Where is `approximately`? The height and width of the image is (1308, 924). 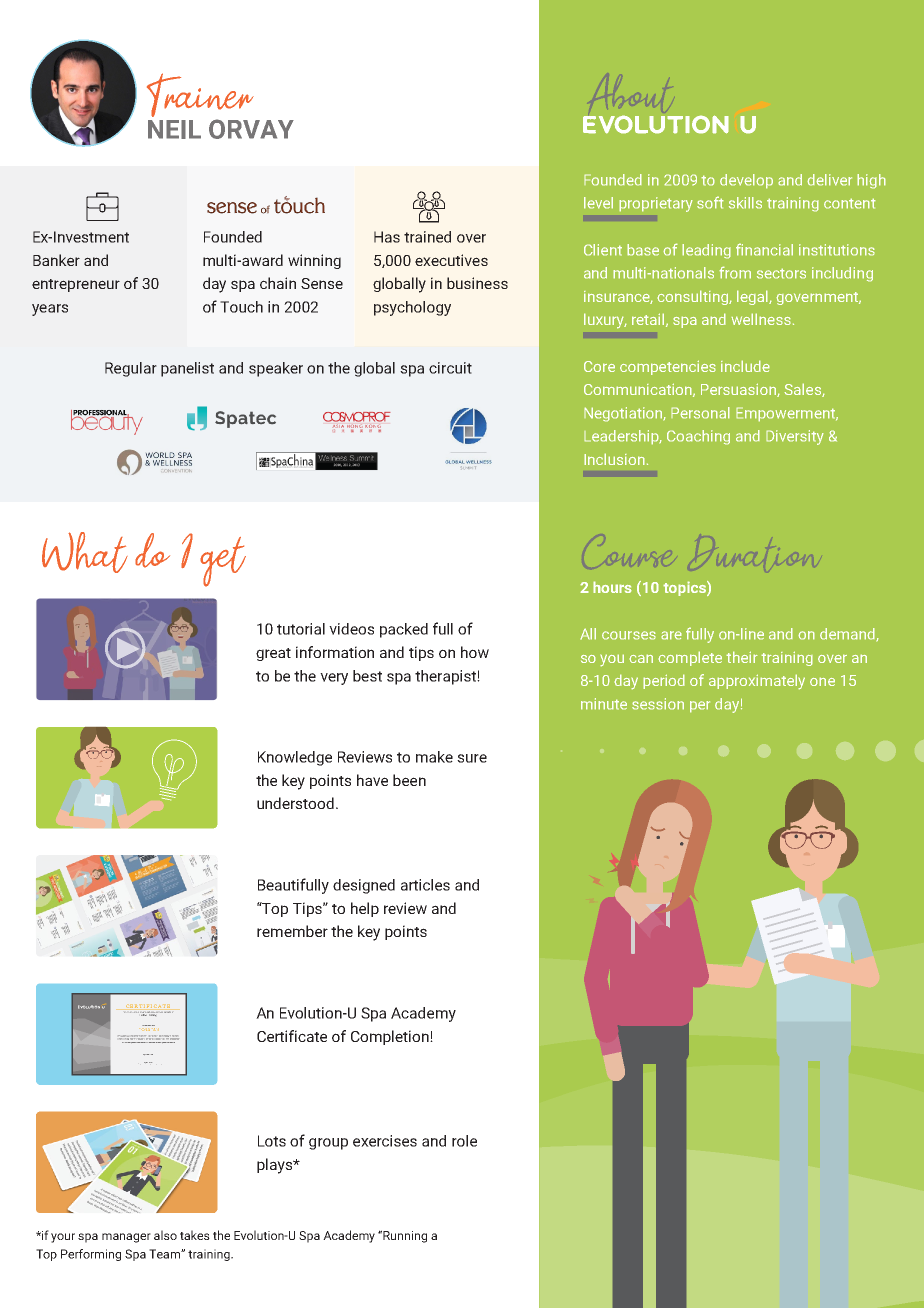
approximately is located at coordinates (757, 682).
